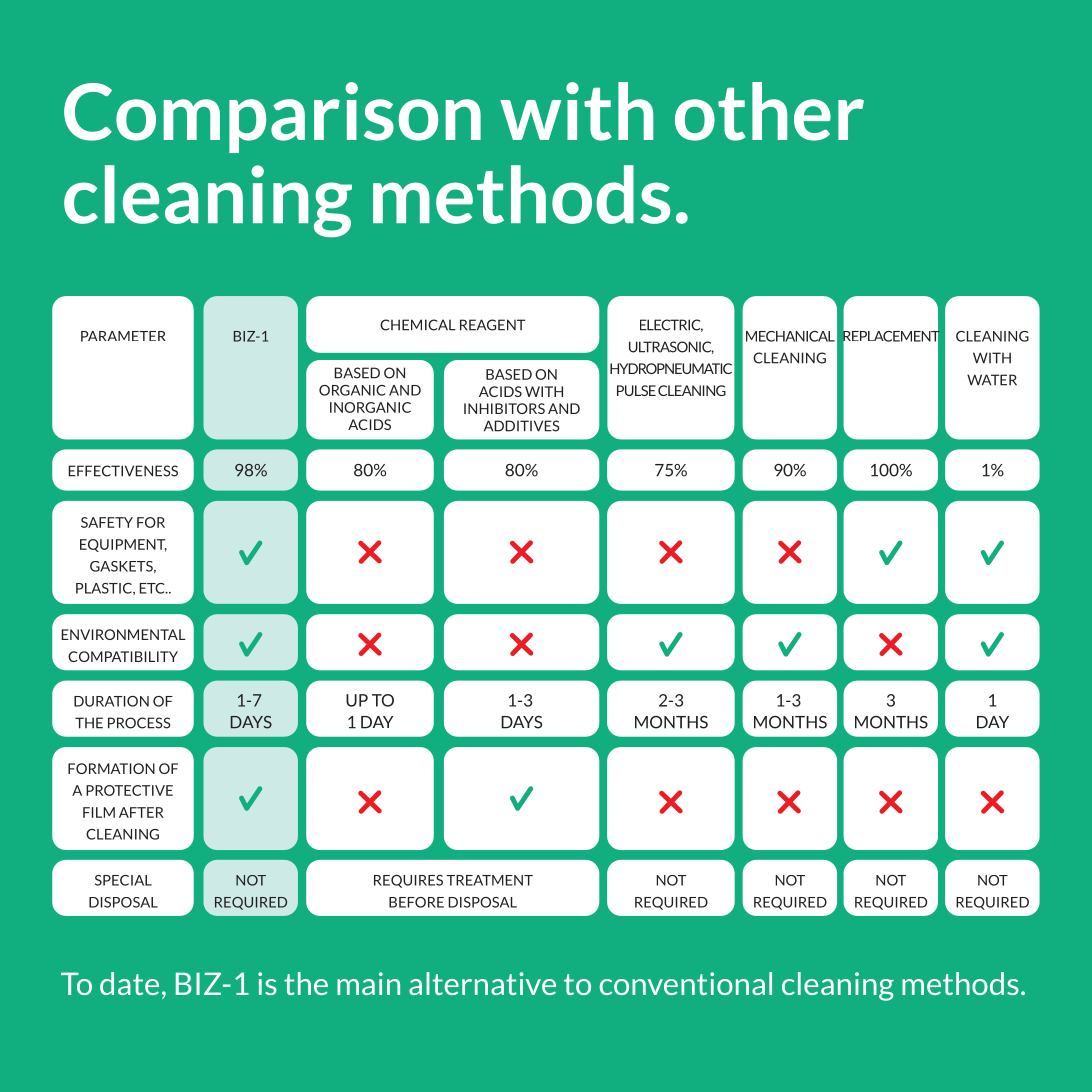 Image resolution: width=1092 pixels, height=1092 pixels. I want to click on PROCESS, so click(139, 723).
